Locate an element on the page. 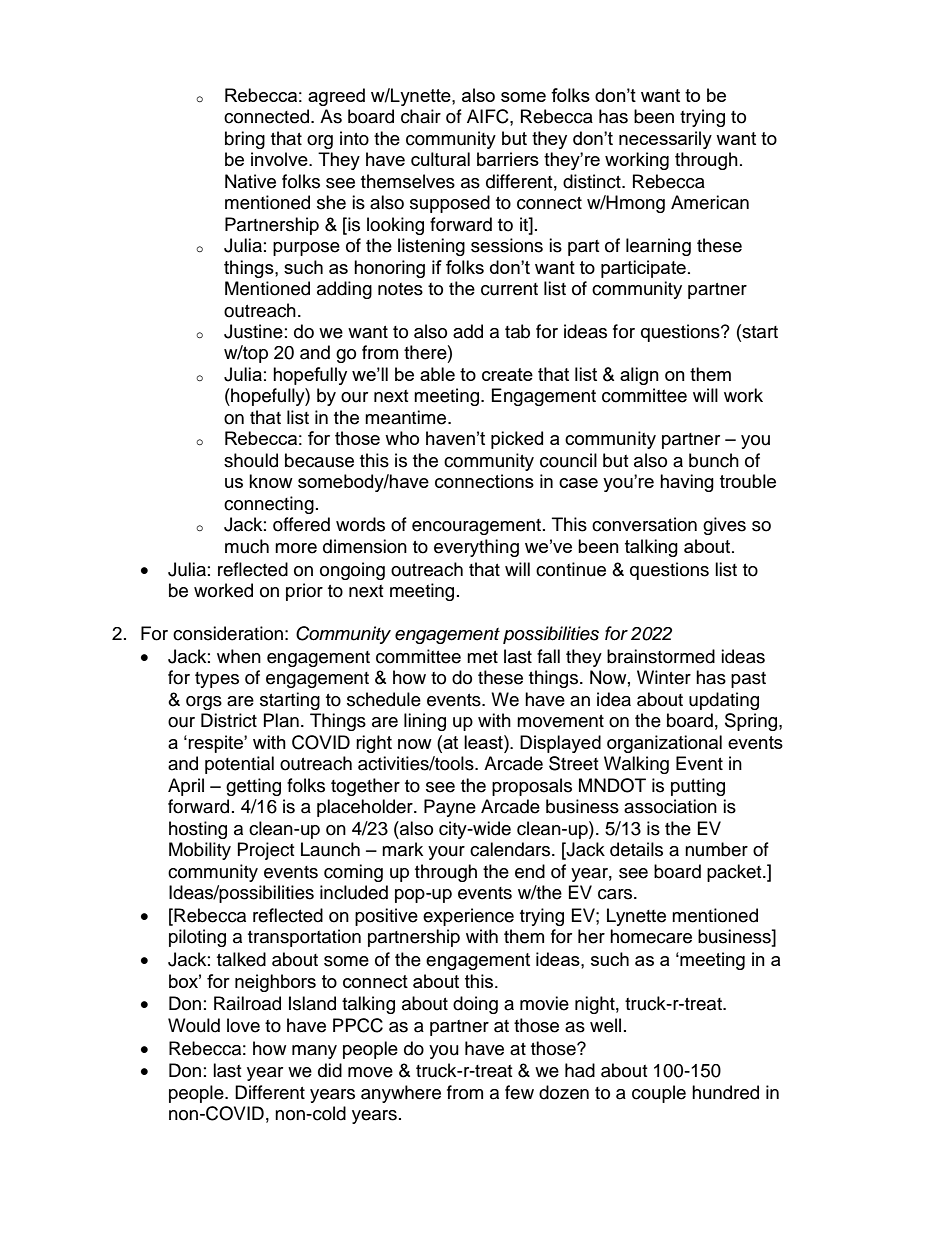 The width and height of the document is (952, 1233). align is located at coordinates (639, 376).
